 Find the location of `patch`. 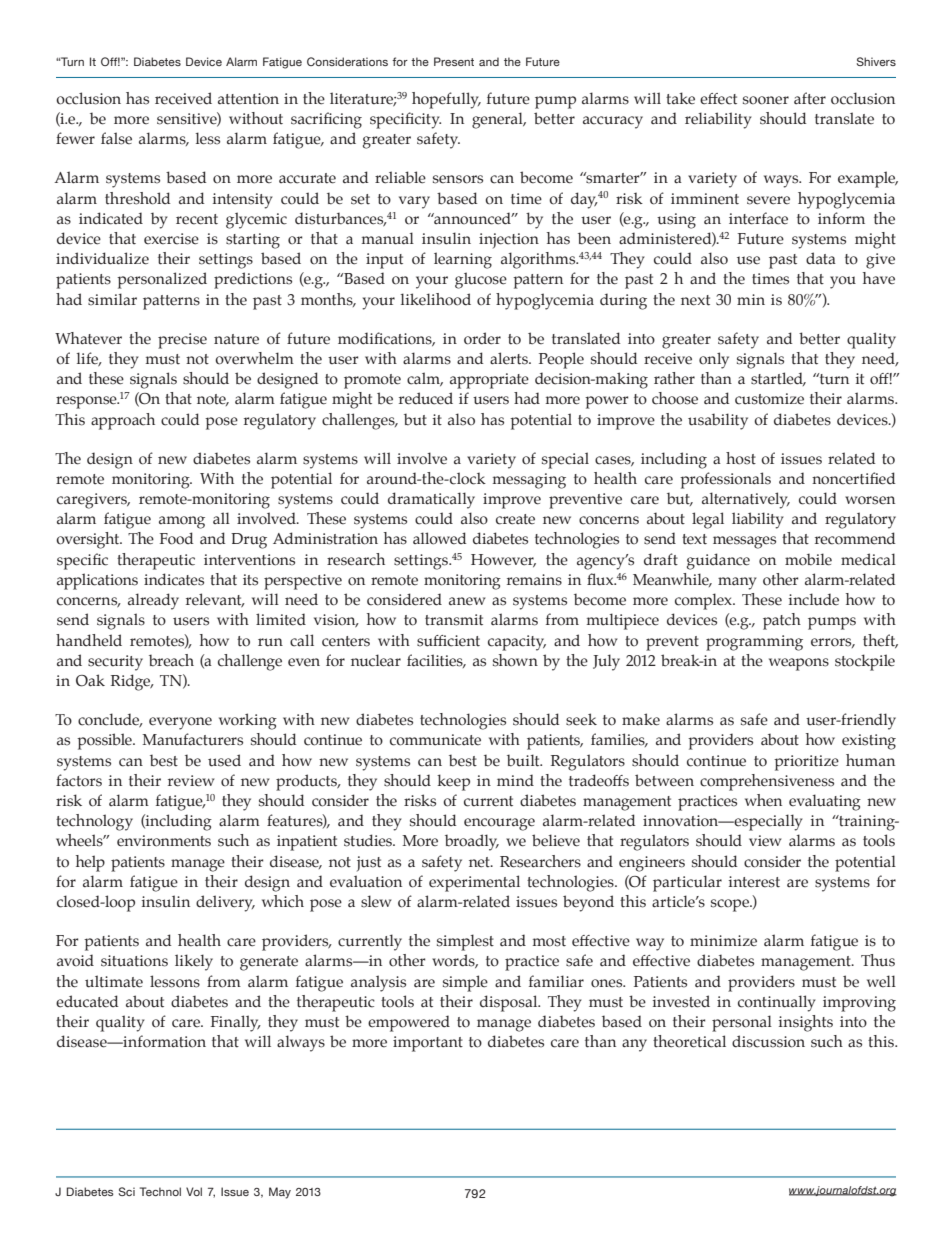

patch is located at coordinates (782, 621).
